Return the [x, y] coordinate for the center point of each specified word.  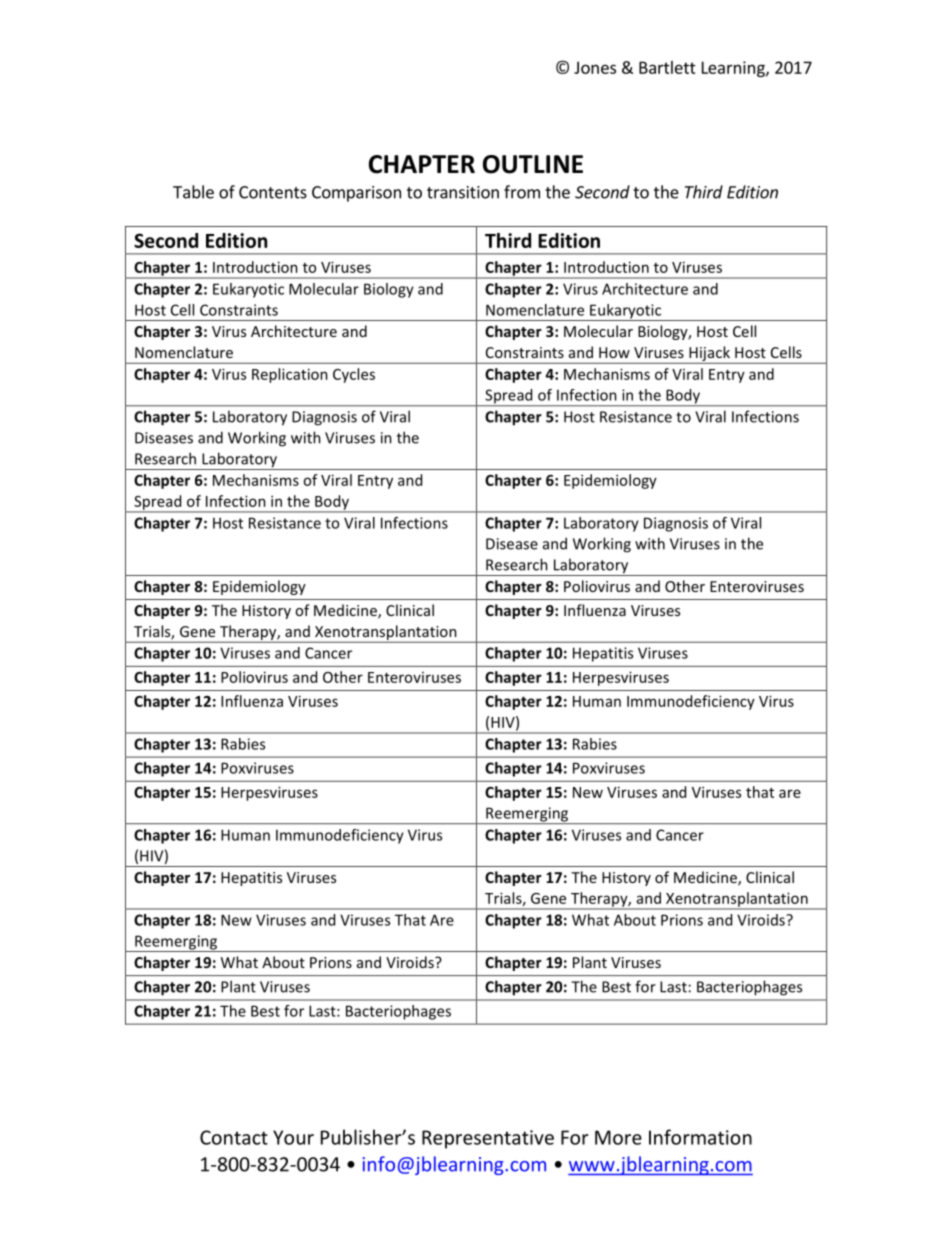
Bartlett [667, 67]
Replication [290, 375]
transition [463, 192]
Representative [488, 1139]
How [614, 352]
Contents [273, 192]
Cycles [354, 375]
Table [193, 192]
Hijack [709, 353]
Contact [234, 1137]
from [522, 192]
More [618, 1137]
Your [293, 1137]
